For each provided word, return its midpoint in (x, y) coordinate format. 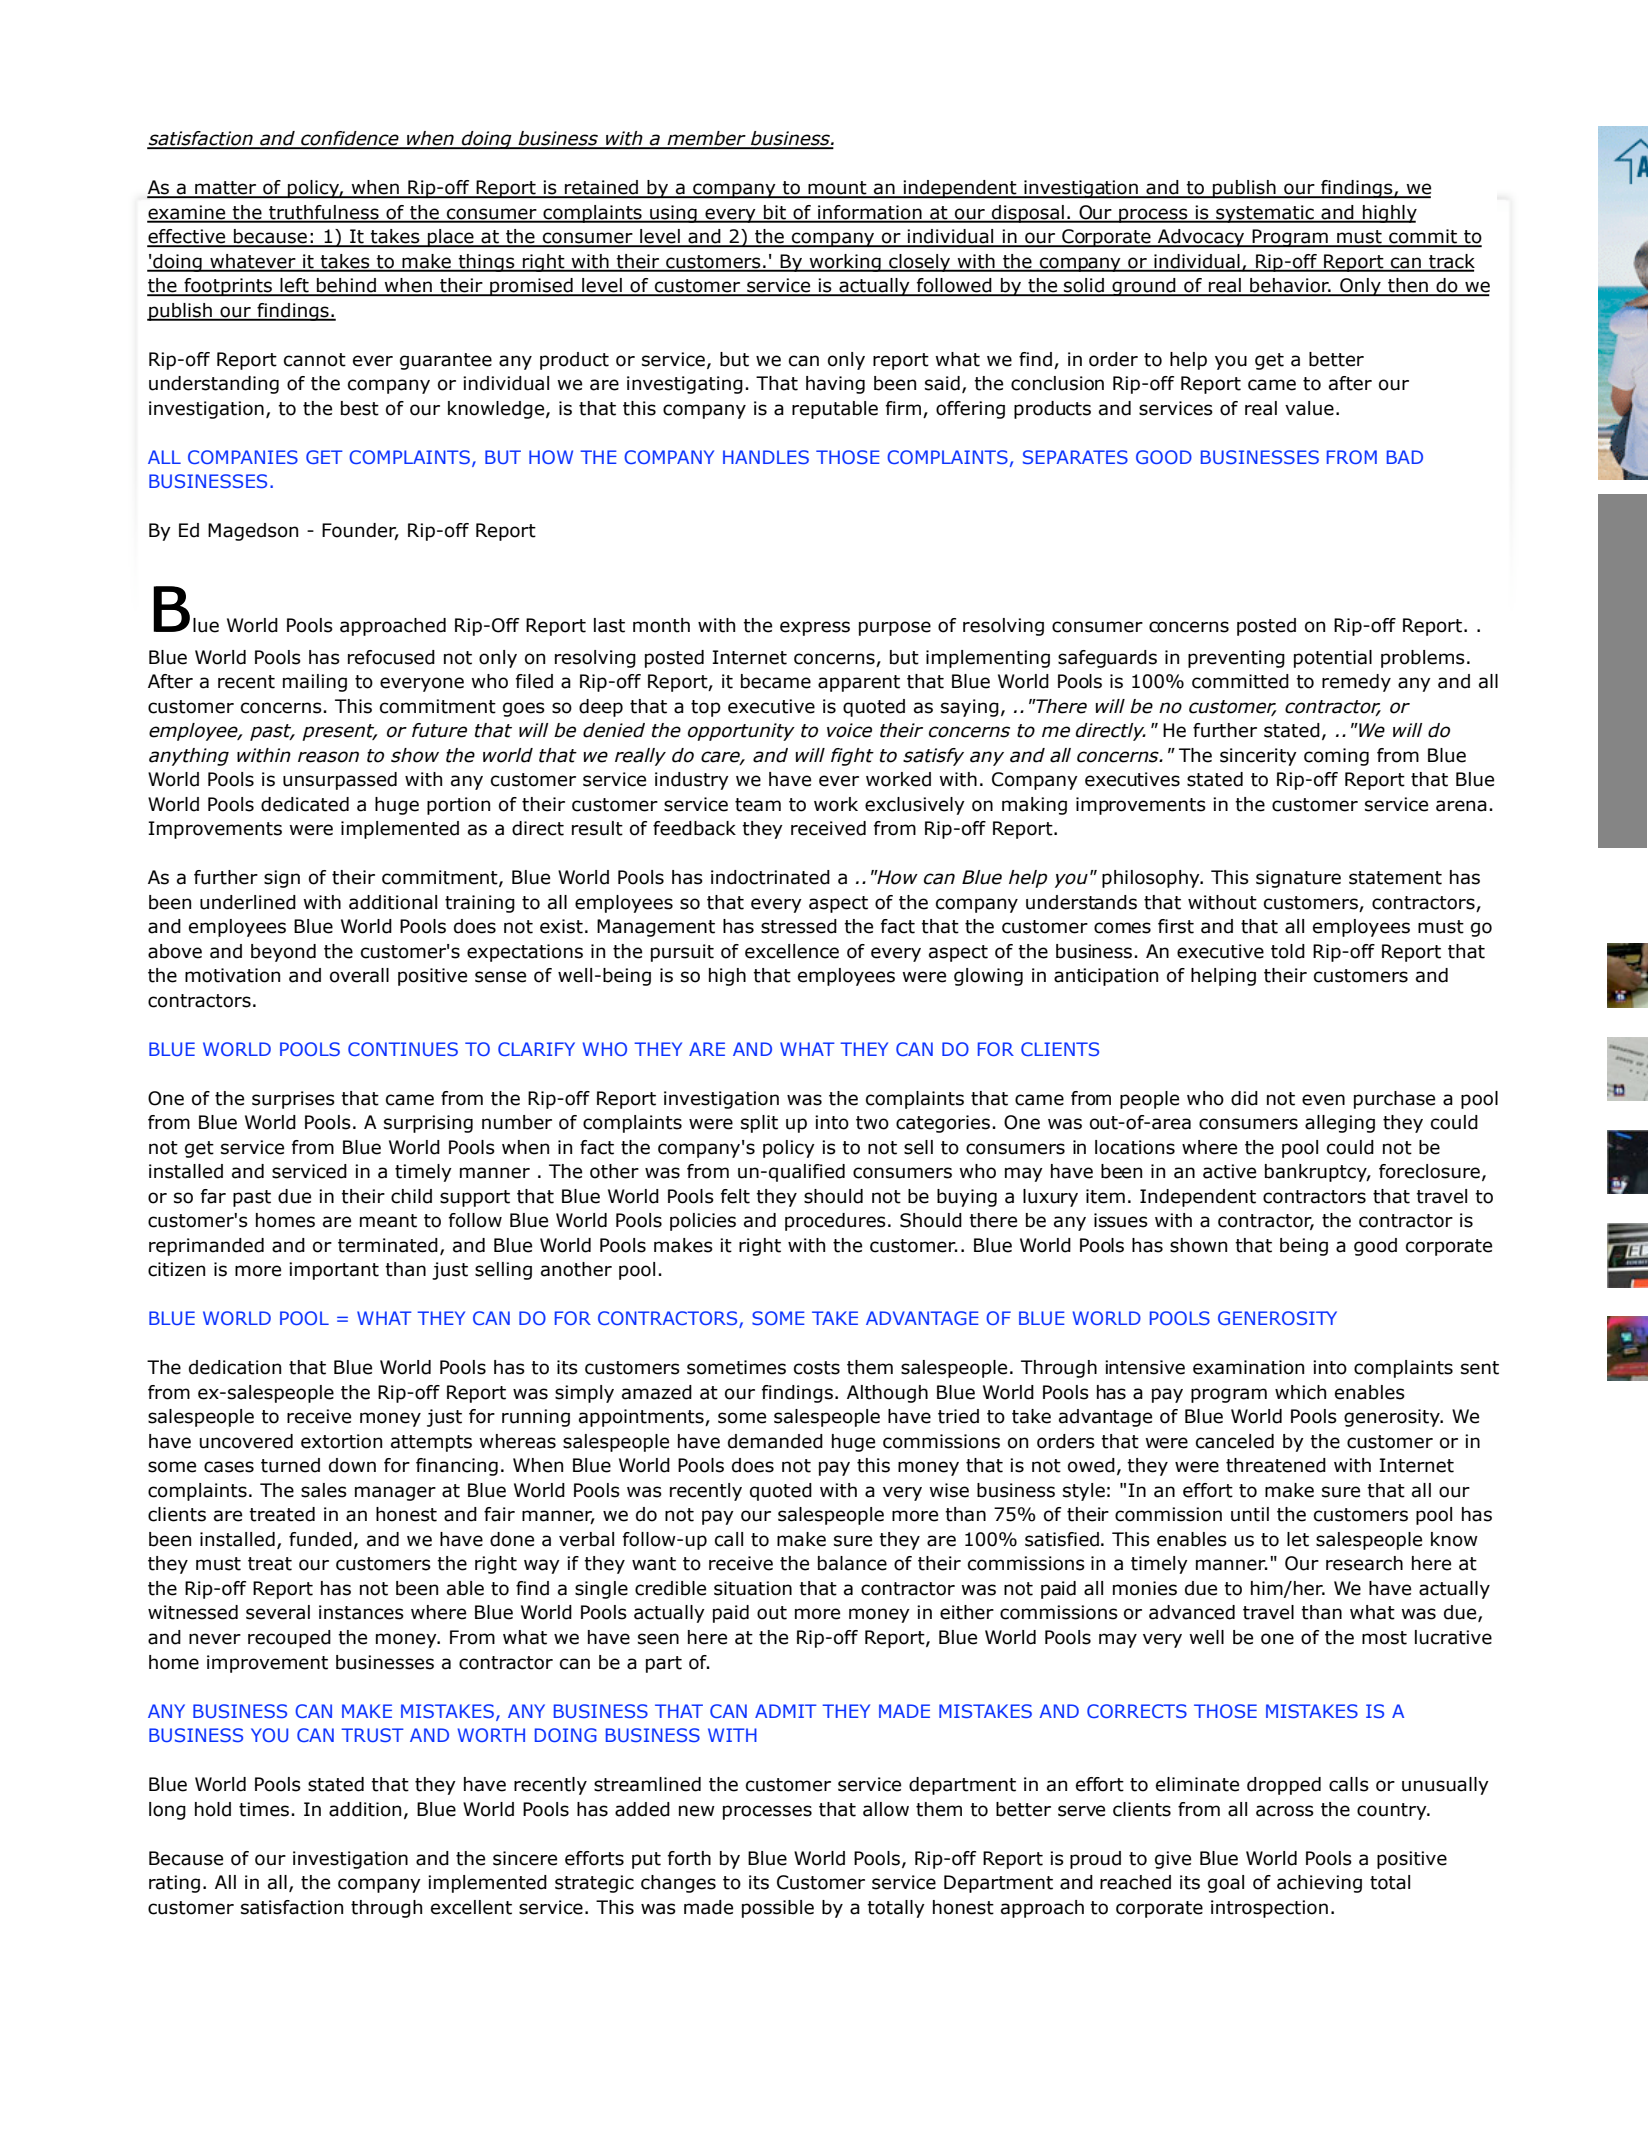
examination (1248, 1367)
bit (775, 213)
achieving (1319, 1884)
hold (213, 1809)
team (758, 805)
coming (1336, 757)
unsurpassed (340, 781)
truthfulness (324, 213)
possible (778, 1909)
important (334, 1271)
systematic (1265, 214)
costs (817, 1368)
